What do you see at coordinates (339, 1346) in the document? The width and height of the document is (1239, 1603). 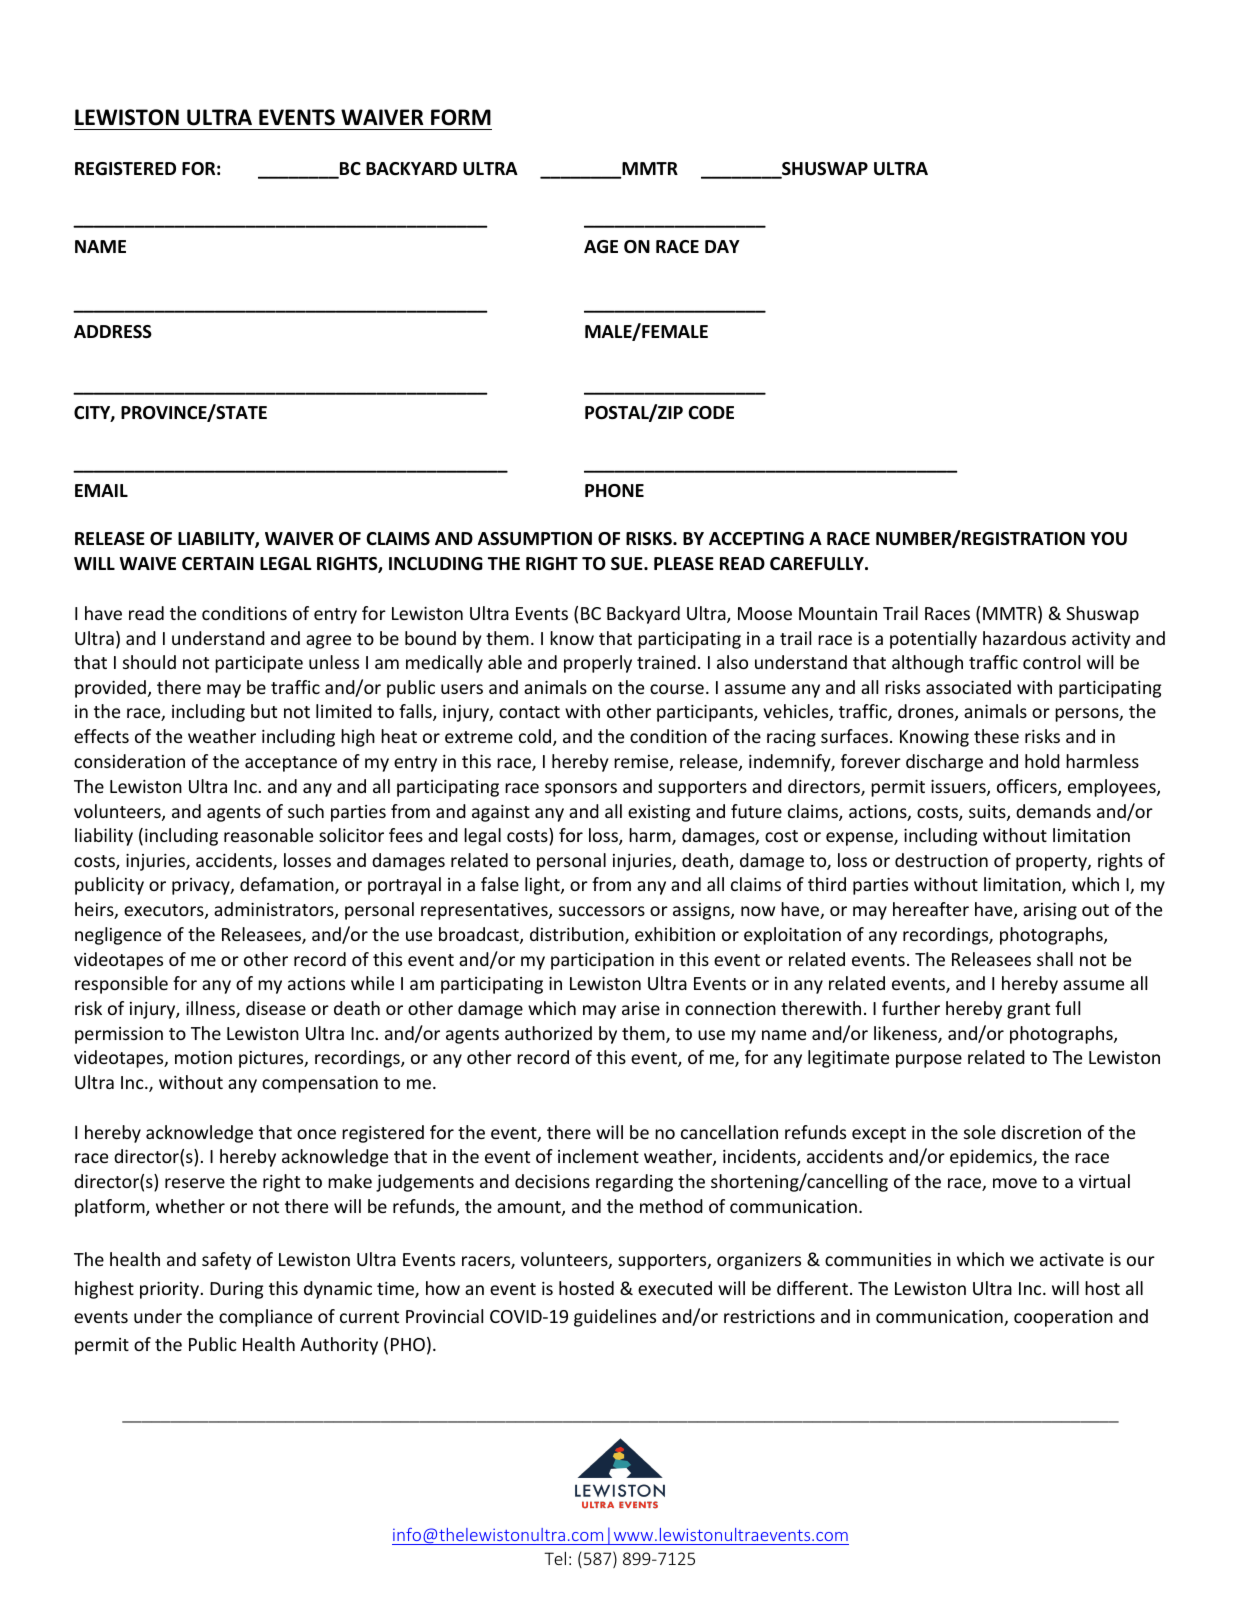 I see `Authority` at bounding box center [339, 1346].
